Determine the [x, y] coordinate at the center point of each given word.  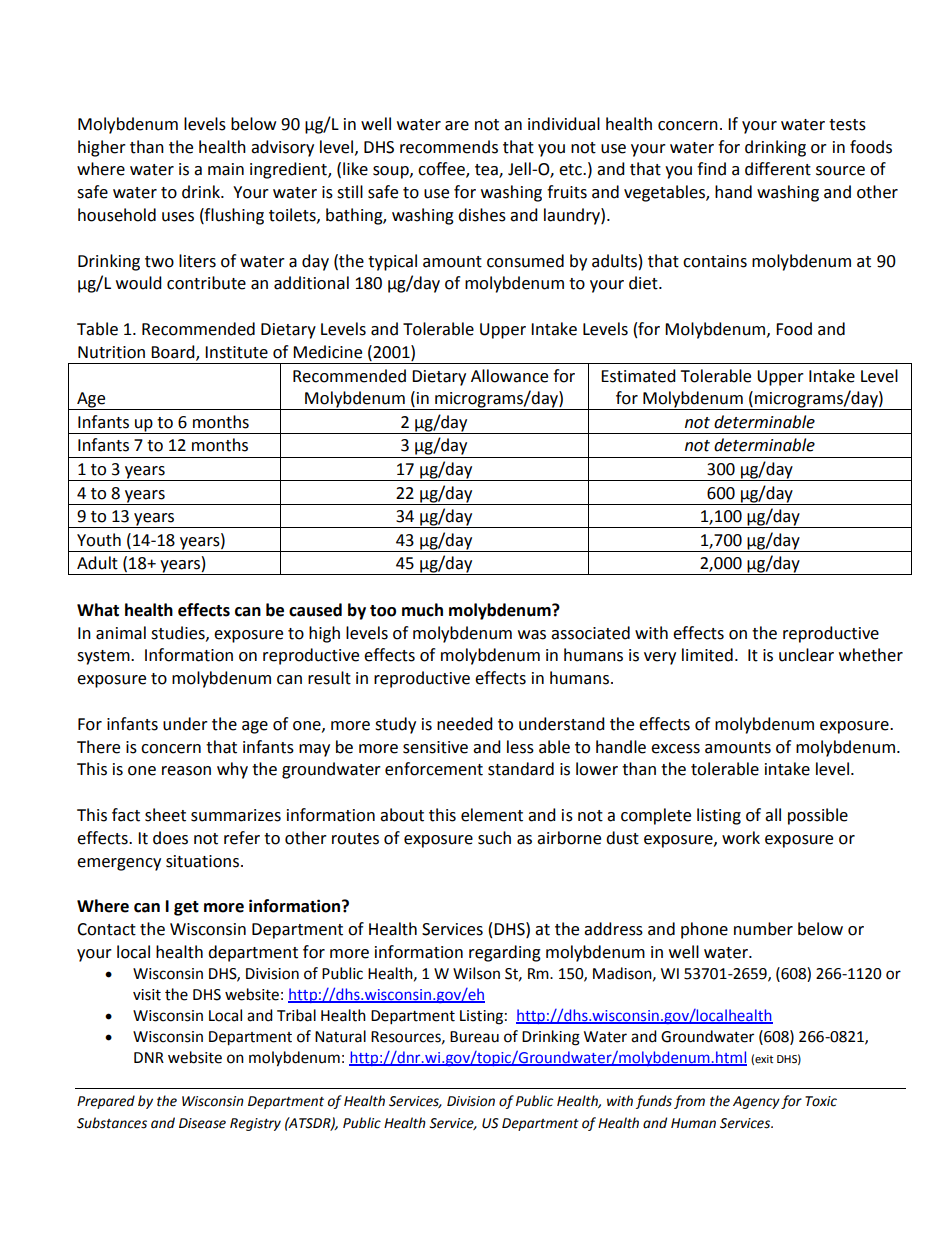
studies [179, 633]
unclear [806, 655]
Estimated [638, 376]
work [741, 838]
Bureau [474, 1037]
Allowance [509, 376]
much [422, 610]
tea [487, 171]
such [494, 838]
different [778, 169]
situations [202, 861]
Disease [202, 1123]
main [226, 169]
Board [174, 353]
